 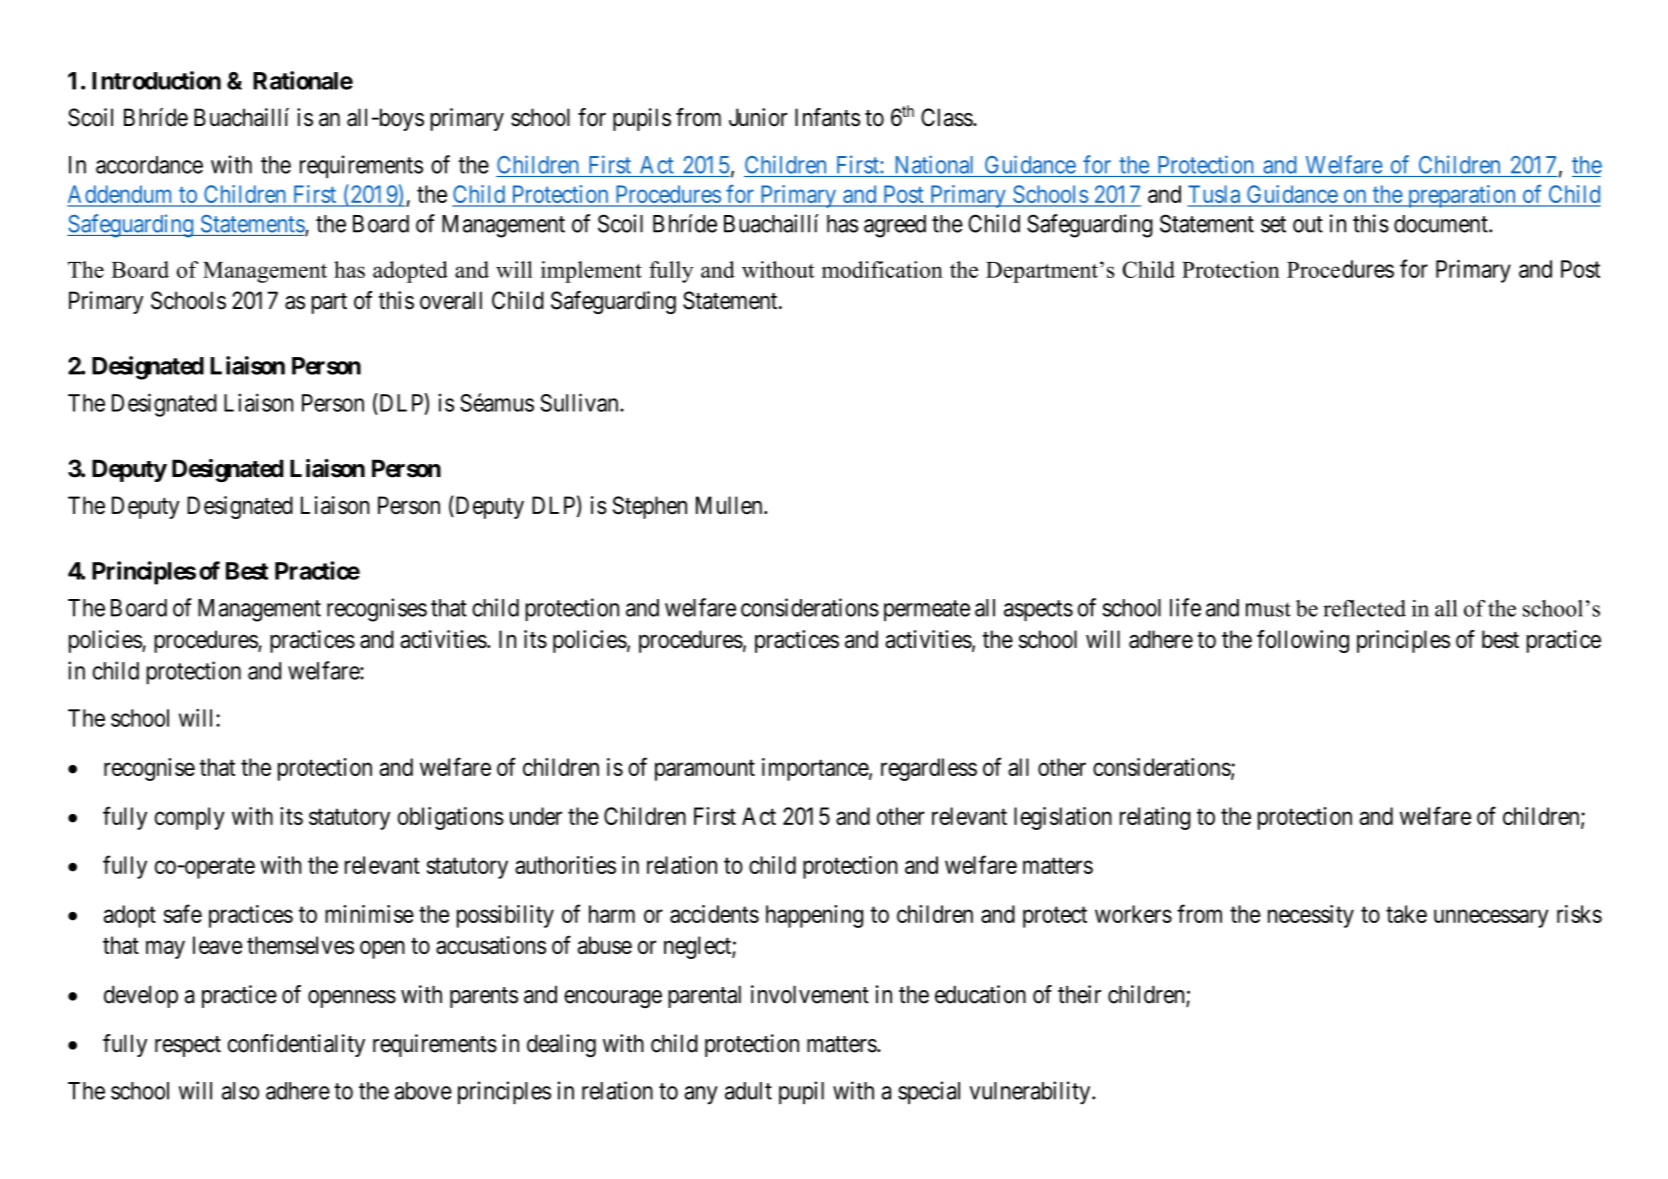 What do you see at coordinates (1364, 608) in the page?
I see `reflected` at bounding box center [1364, 608].
